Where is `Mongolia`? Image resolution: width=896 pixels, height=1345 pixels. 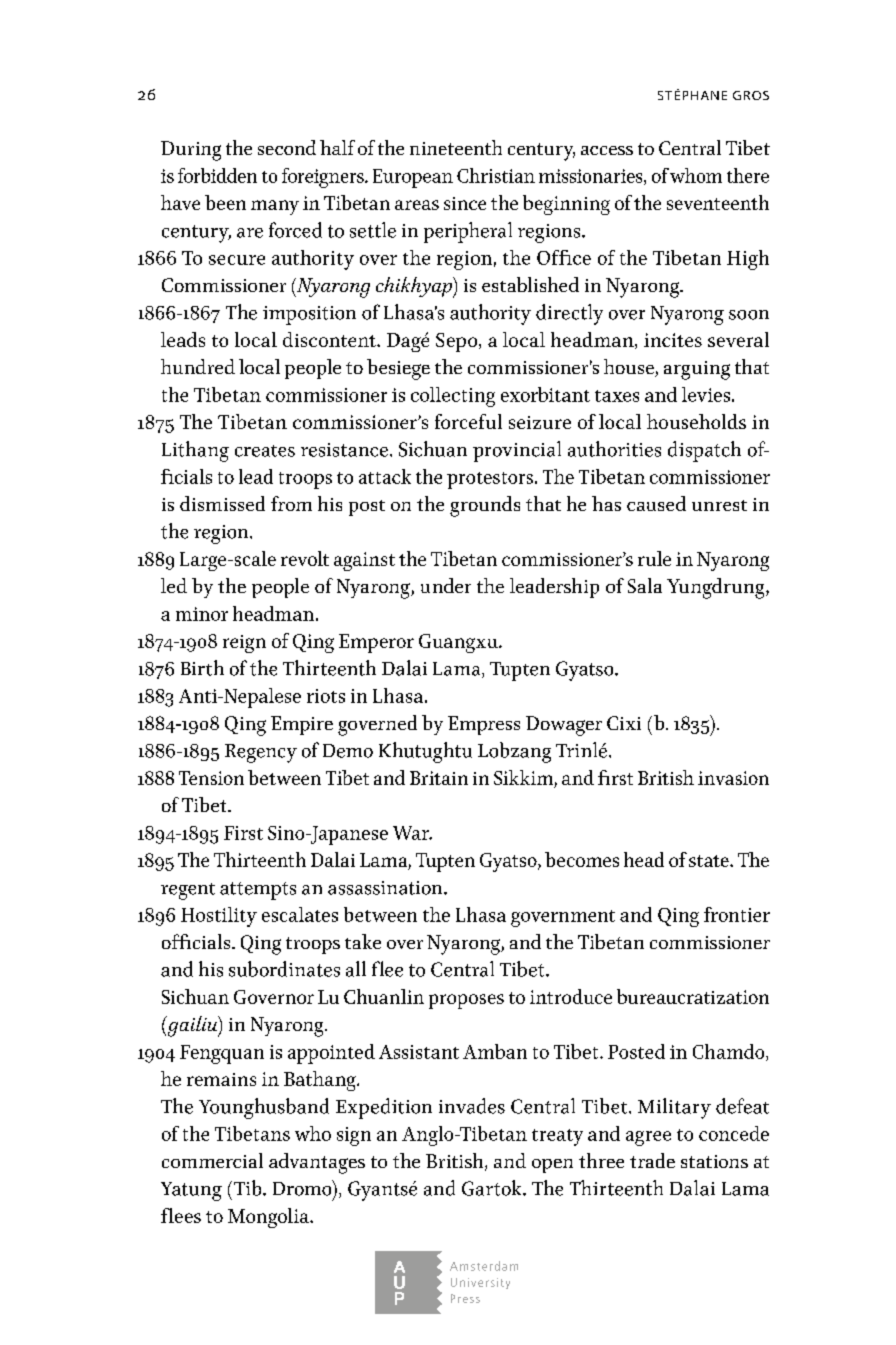 Mongolia is located at coordinates (269, 1218).
